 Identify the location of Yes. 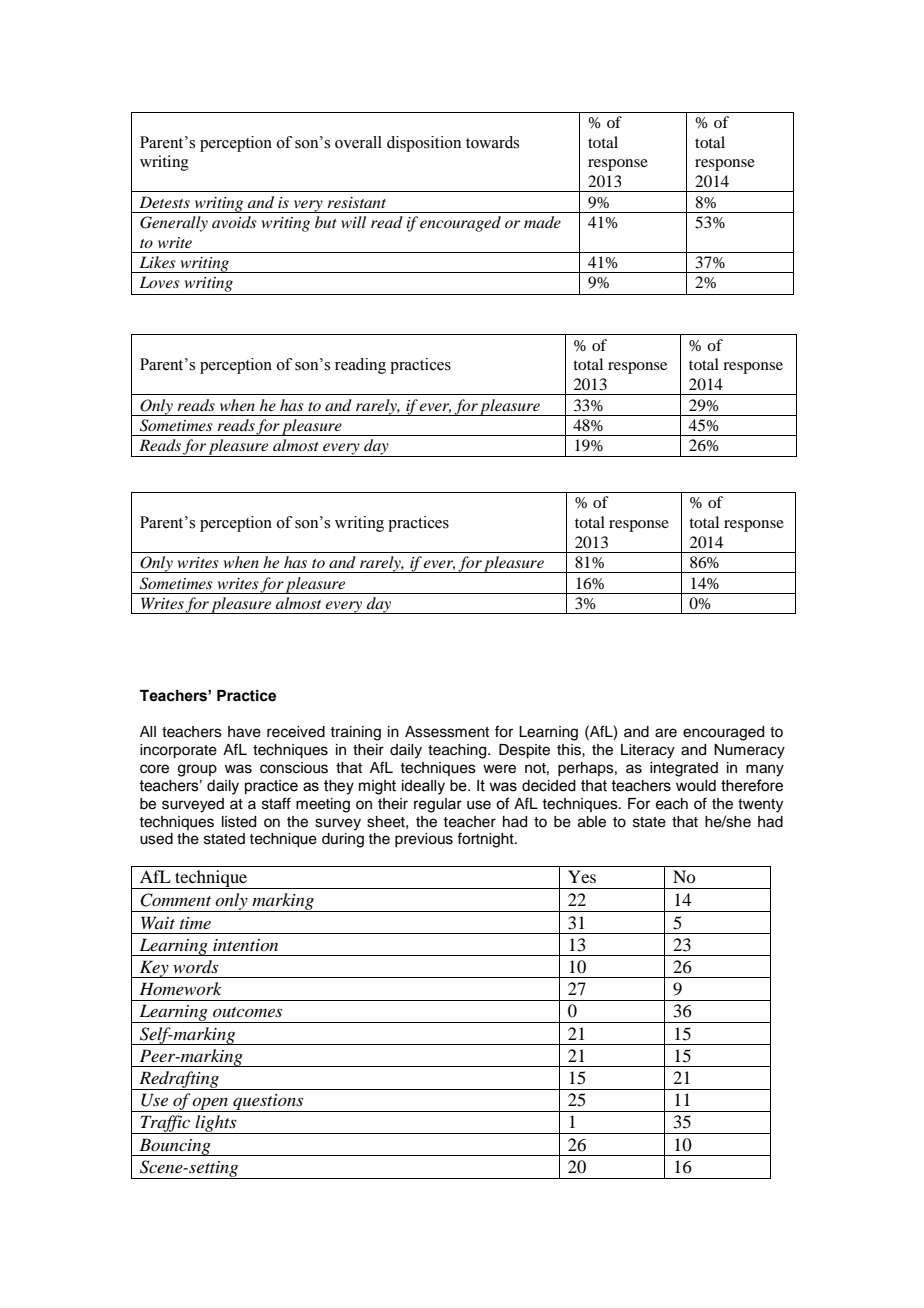
(582, 876).
